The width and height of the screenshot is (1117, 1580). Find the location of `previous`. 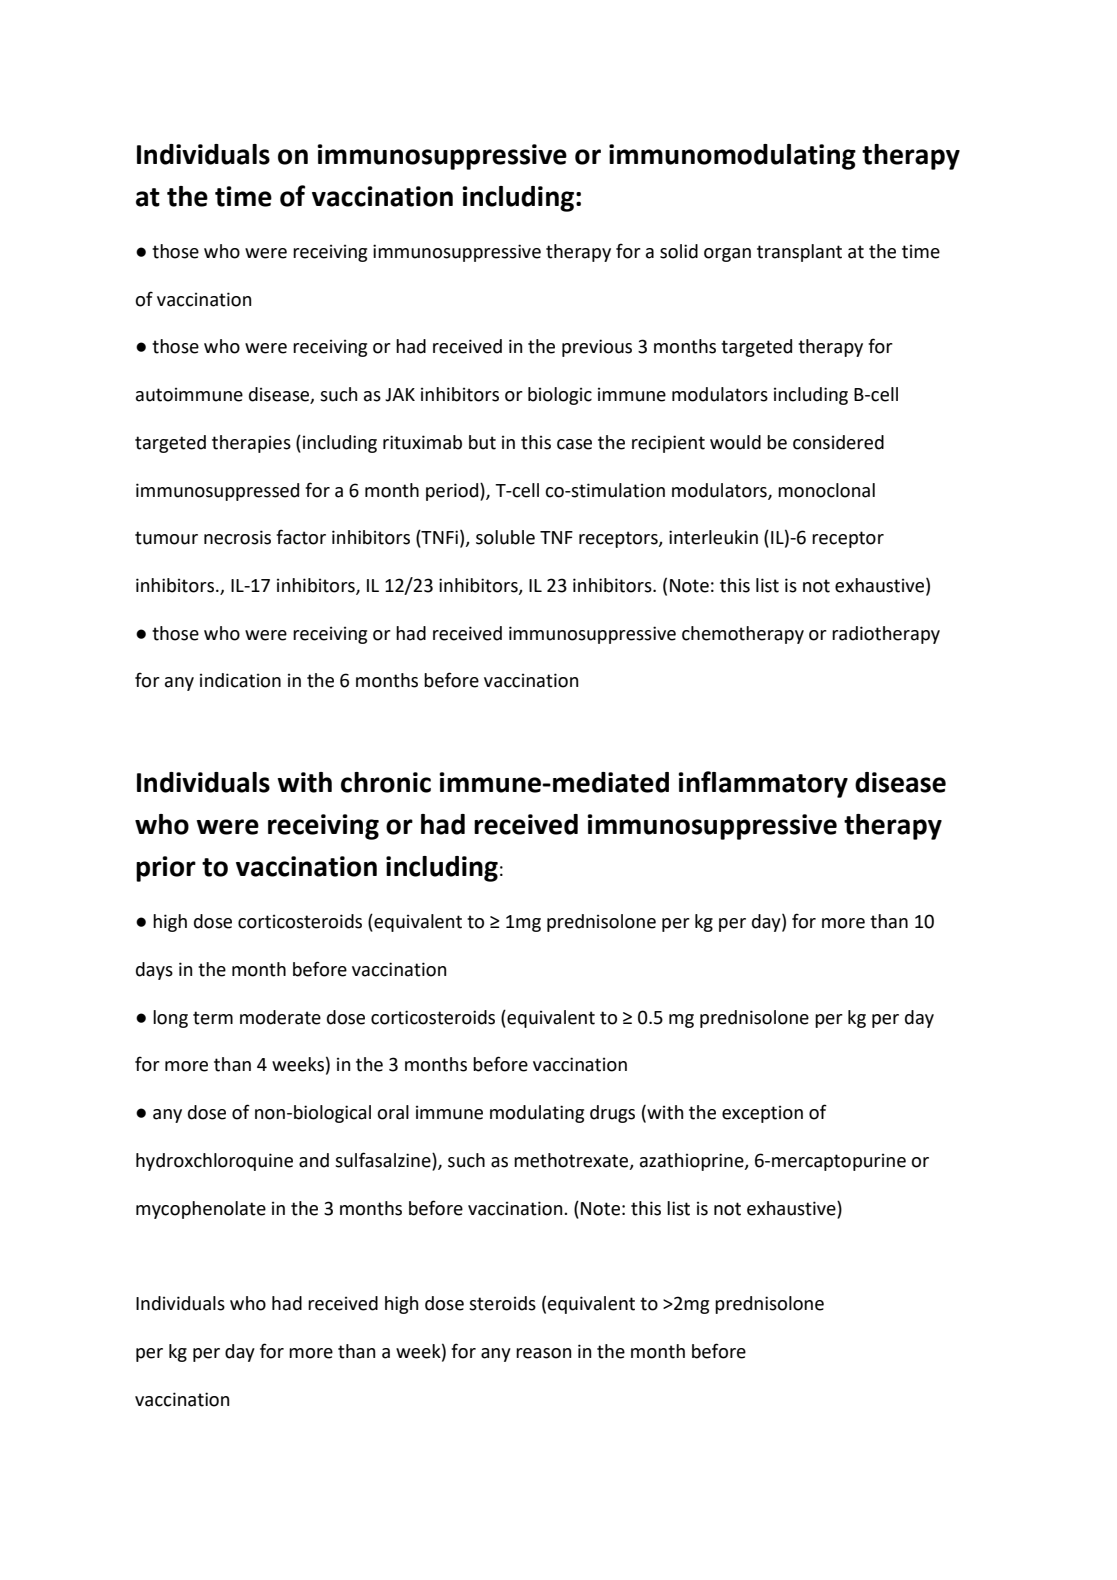

previous is located at coordinates (597, 348).
